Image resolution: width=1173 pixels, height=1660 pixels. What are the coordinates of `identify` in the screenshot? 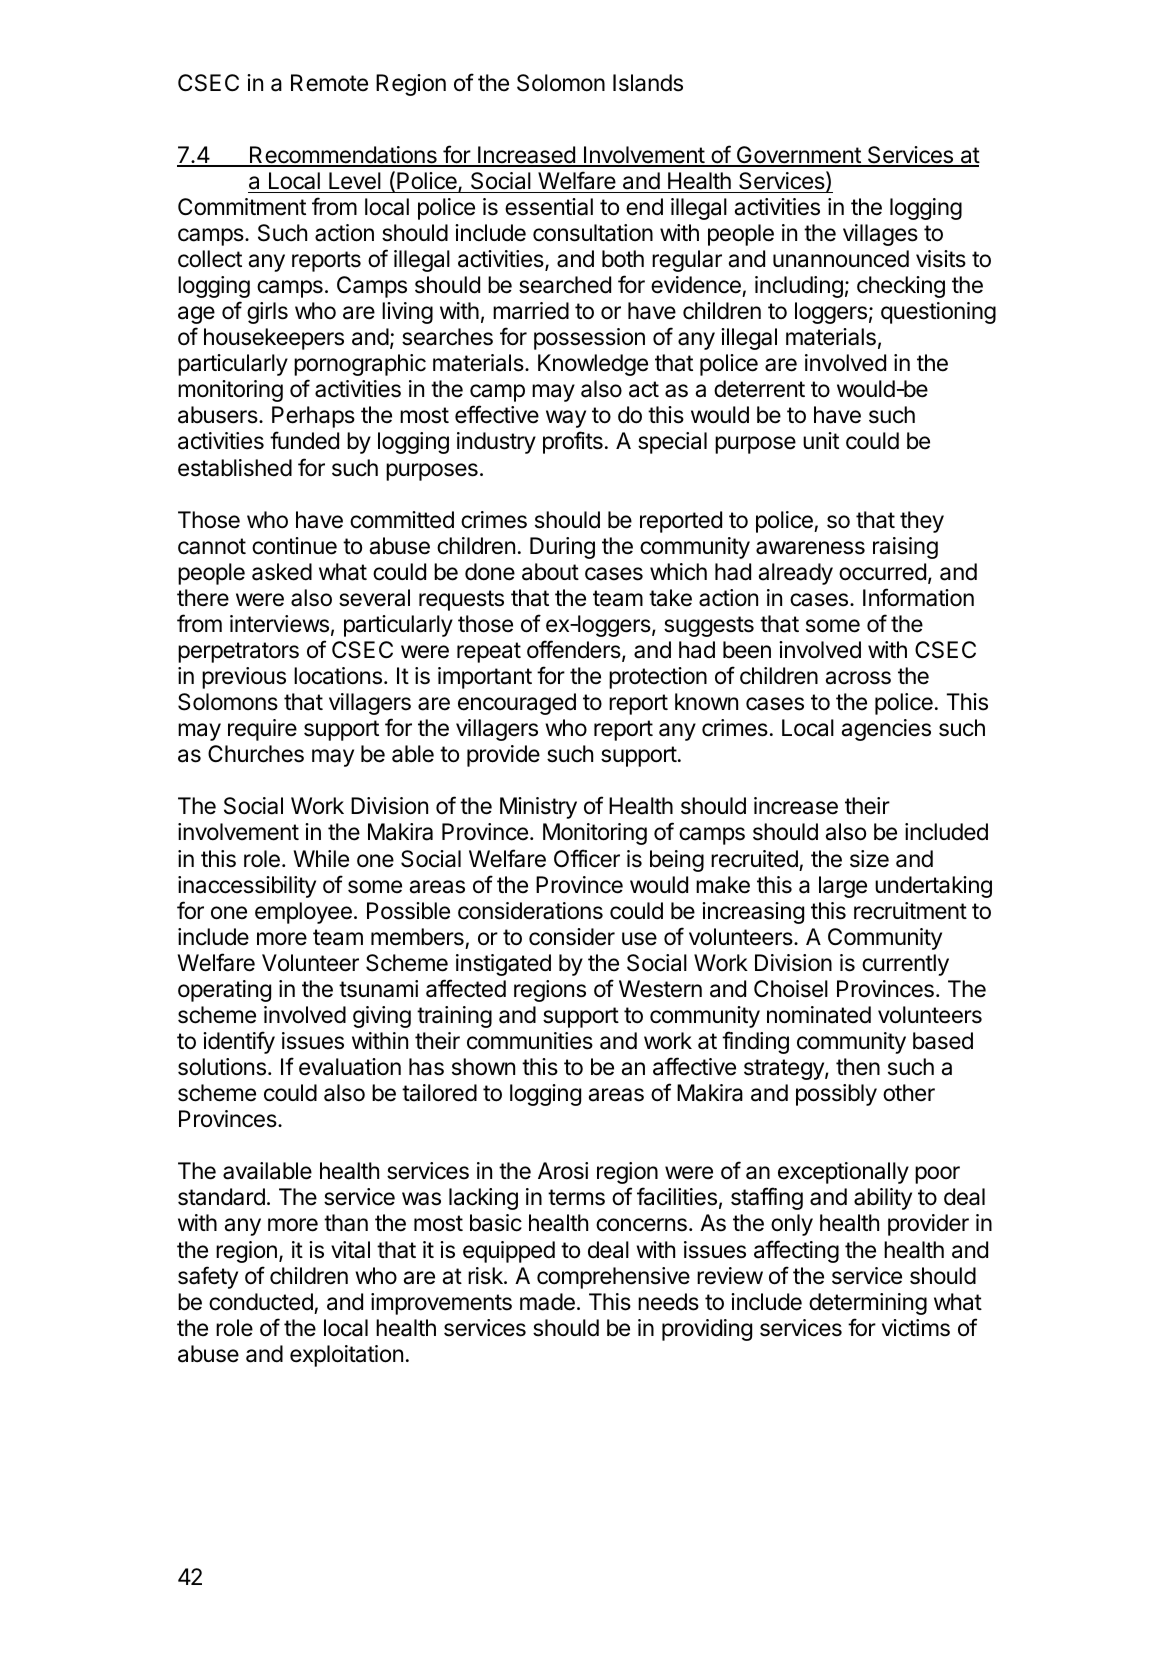 It's located at (239, 1042).
